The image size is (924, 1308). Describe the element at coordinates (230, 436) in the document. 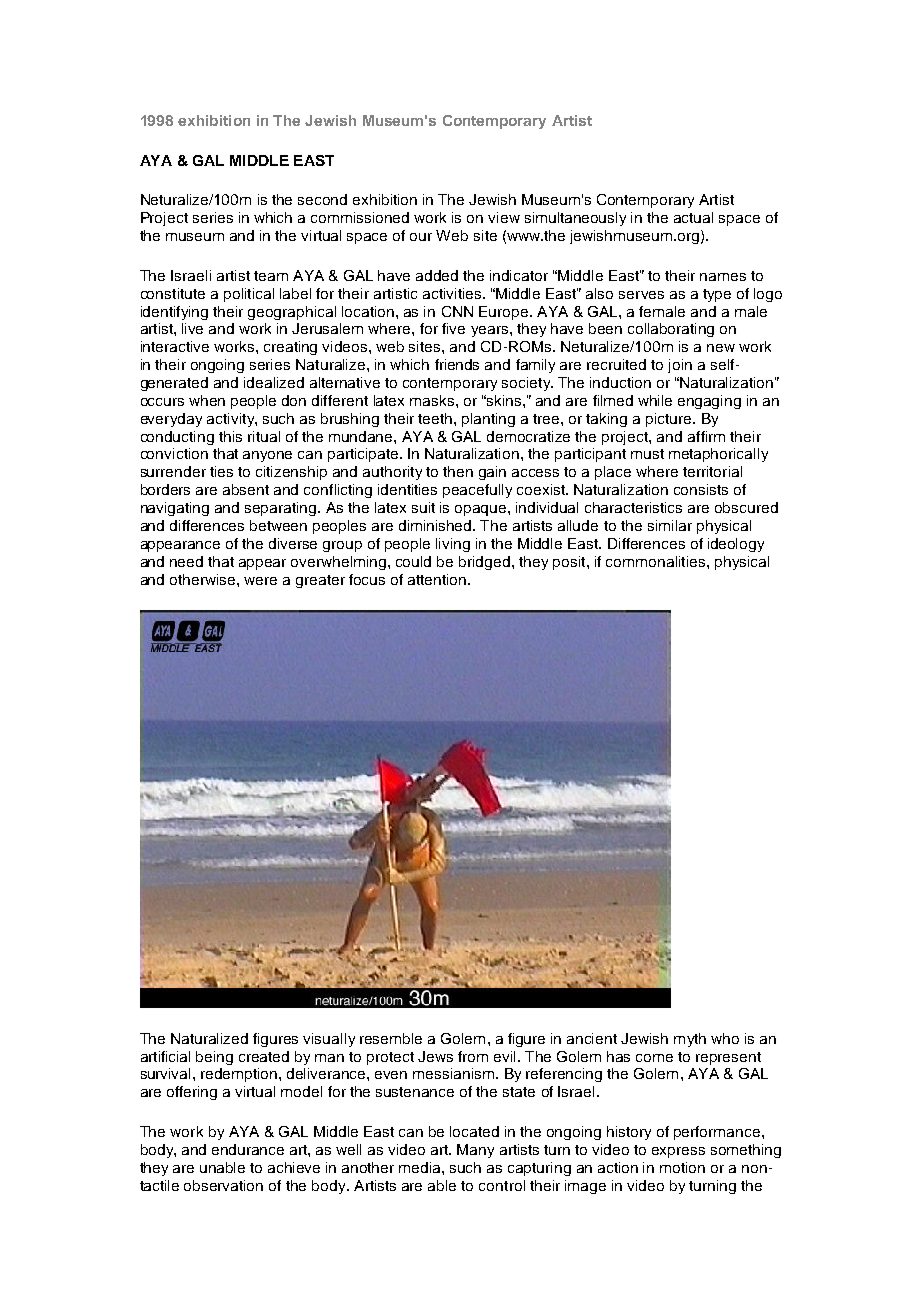

I see `this` at that location.
